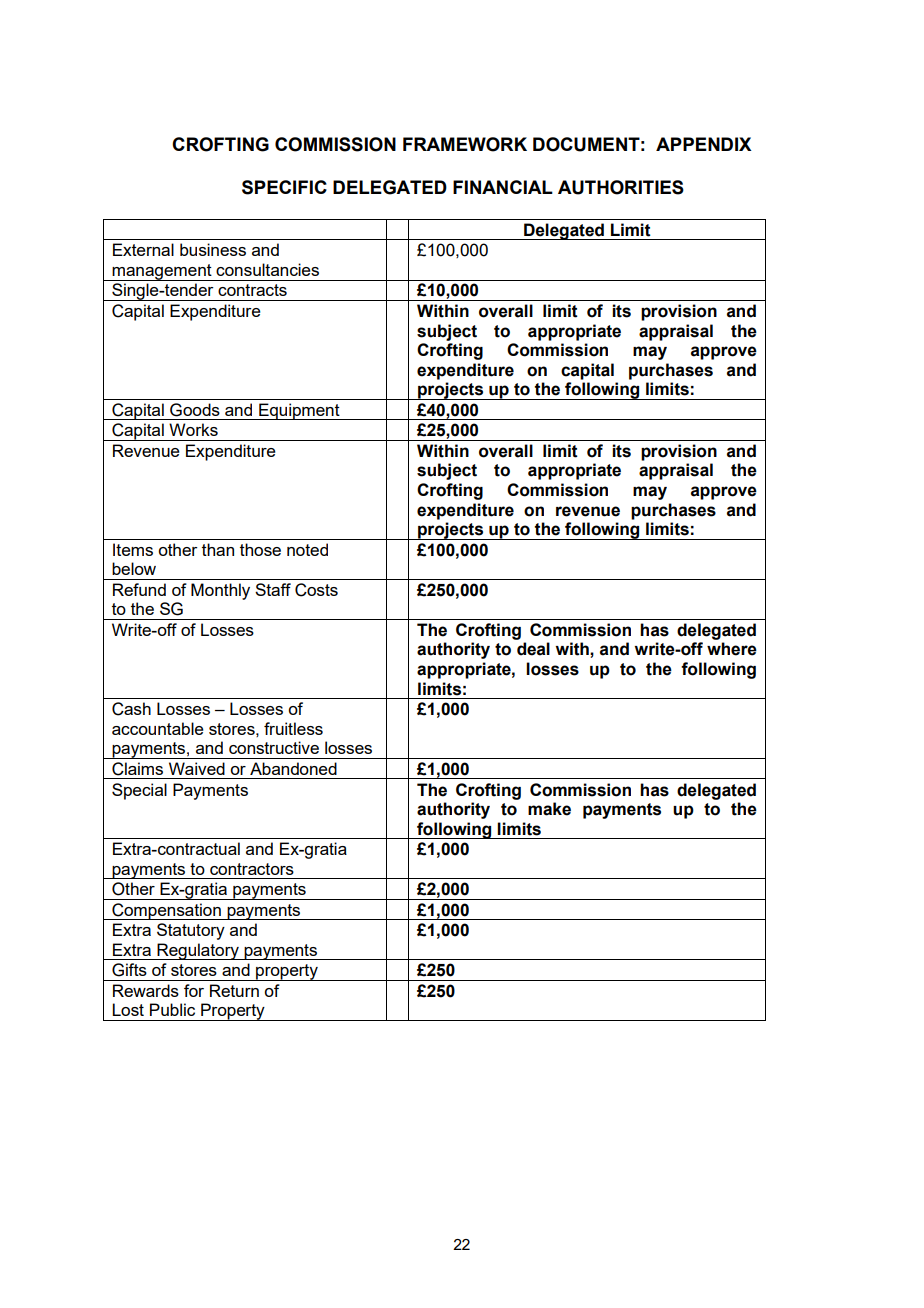 The height and width of the screenshot is (1308, 924). What do you see at coordinates (533, 649) in the screenshot?
I see `deal` at bounding box center [533, 649].
